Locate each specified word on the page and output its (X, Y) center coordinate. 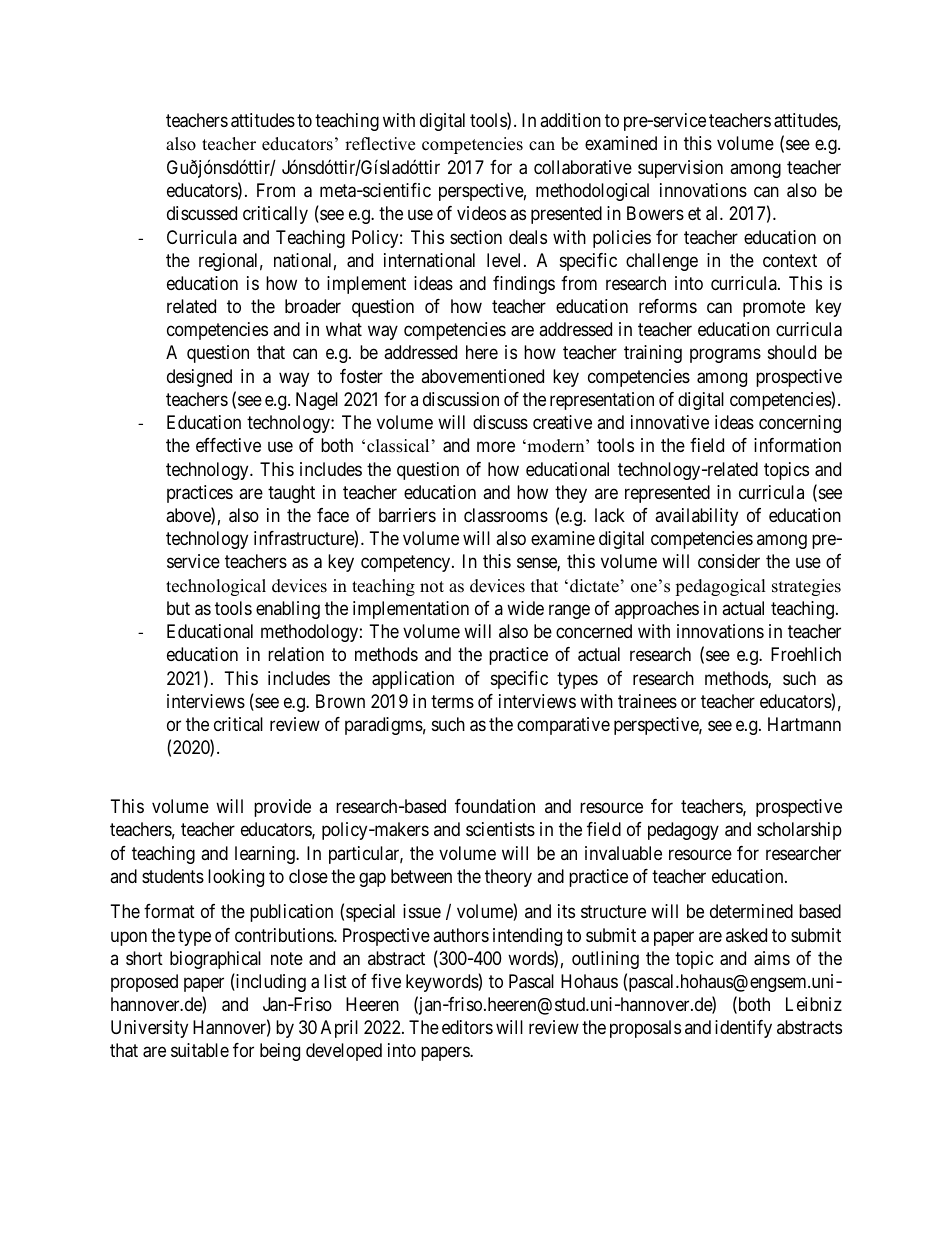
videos (481, 213)
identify (743, 1029)
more (496, 447)
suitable (200, 1050)
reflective (380, 144)
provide (282, 808)
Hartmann (804, 724)
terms (452, 701)
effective (228, 445)
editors (467, 1027)
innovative (670, 422)
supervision (680, 169)
